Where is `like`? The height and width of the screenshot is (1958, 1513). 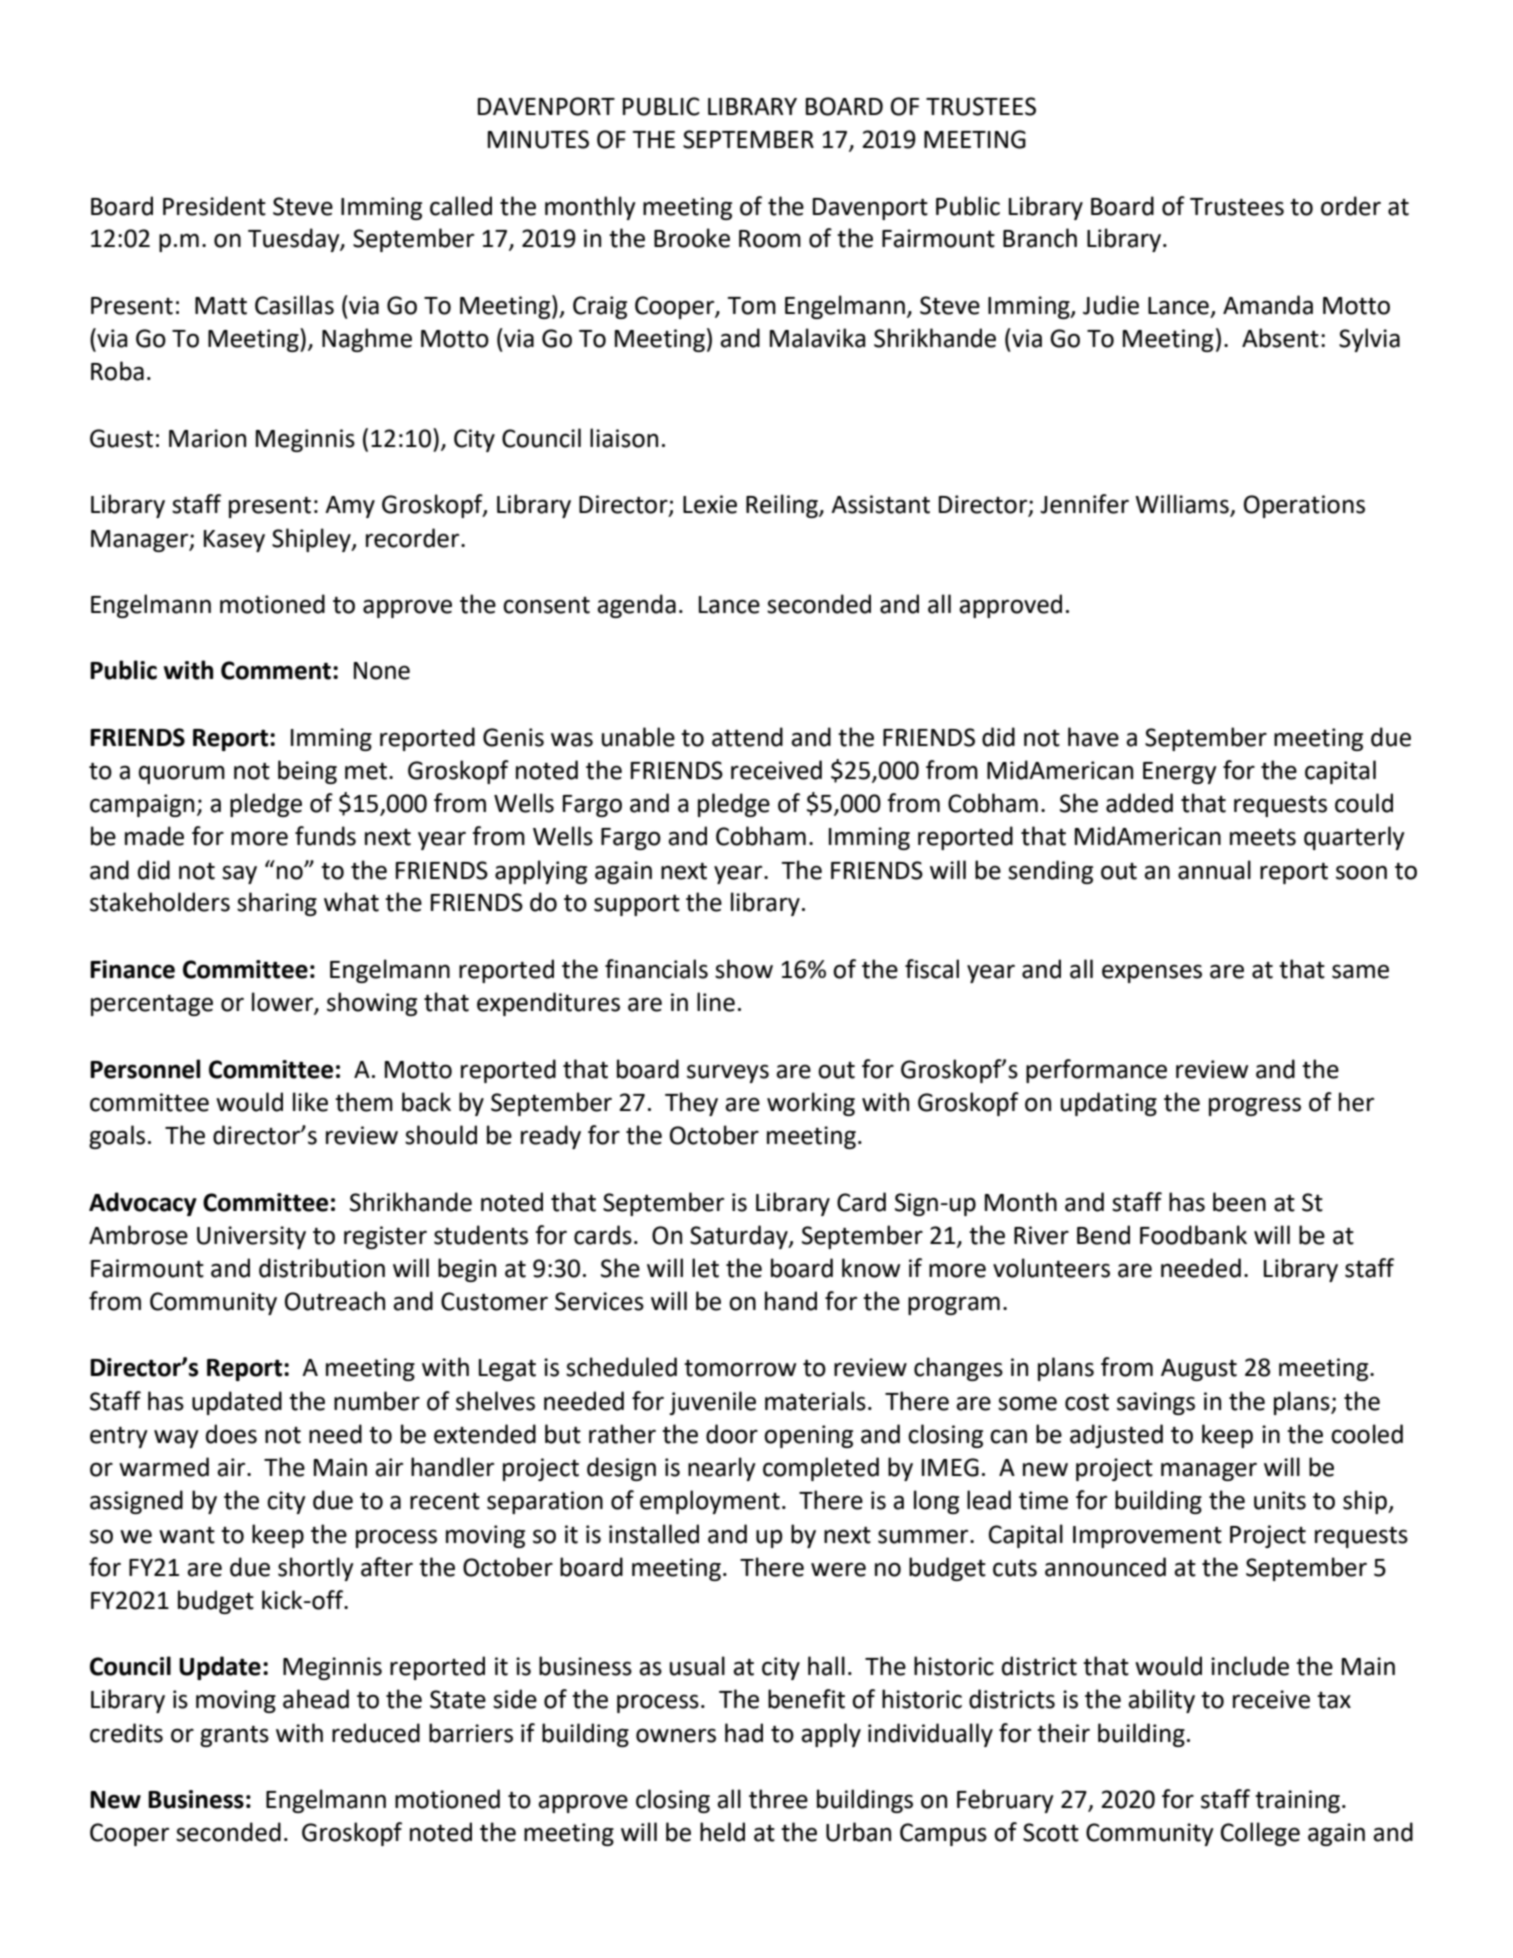 like is located at coordinates (310, 1102).
